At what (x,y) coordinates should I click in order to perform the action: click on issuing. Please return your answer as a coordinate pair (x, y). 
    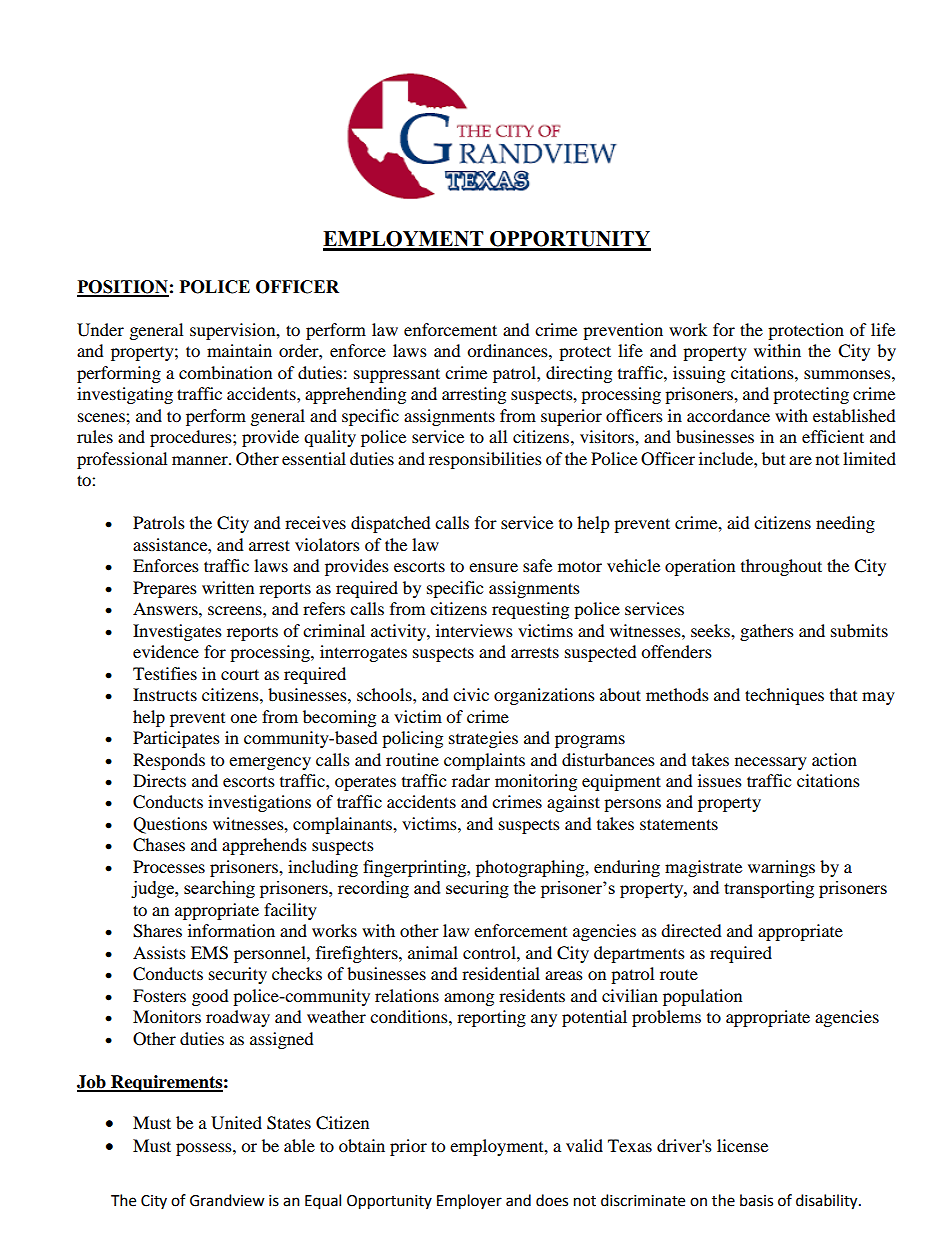
    Looking at the image, I should click on (699, 374).
